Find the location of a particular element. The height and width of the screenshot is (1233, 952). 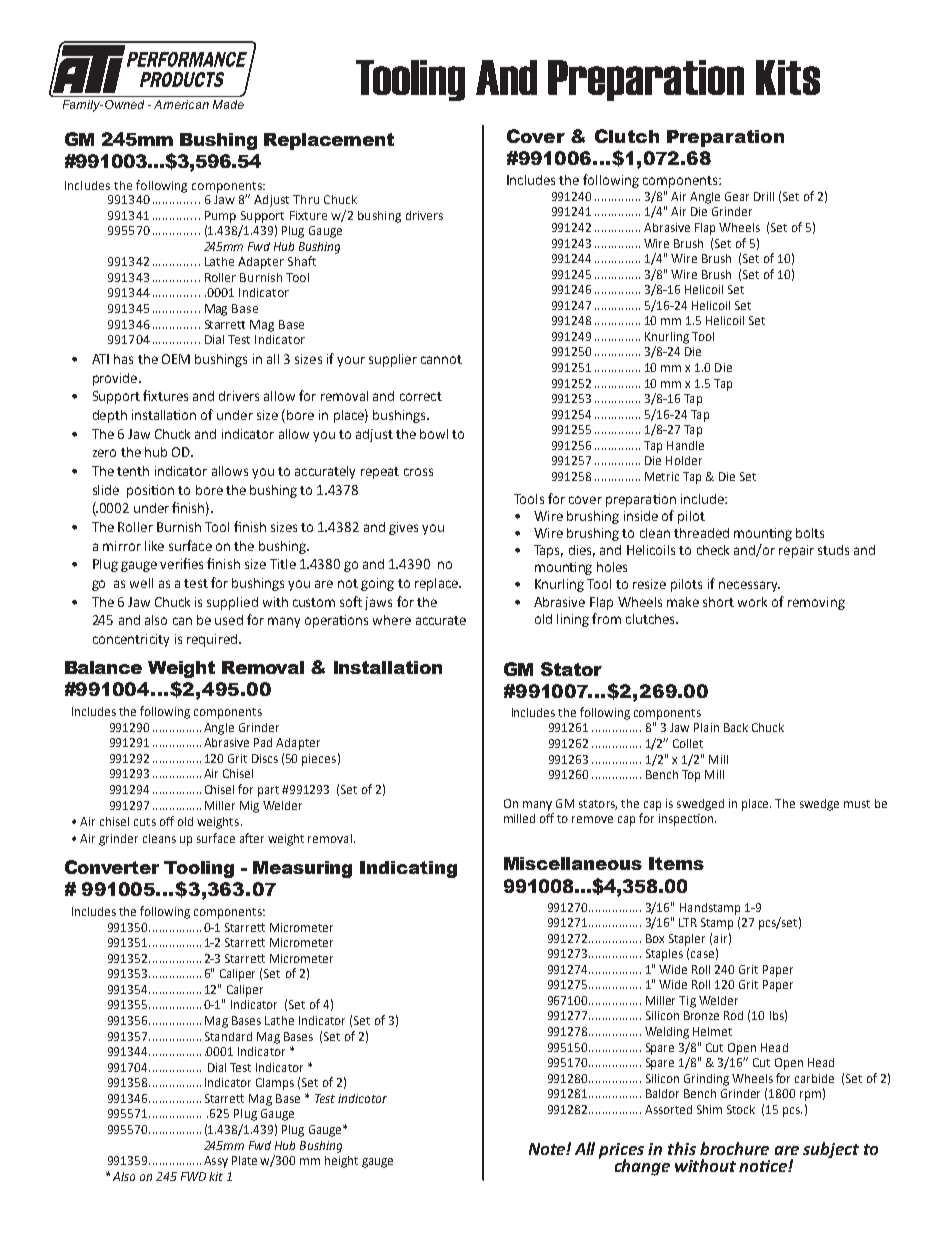

Kits is located at coordinates (788, 77).
